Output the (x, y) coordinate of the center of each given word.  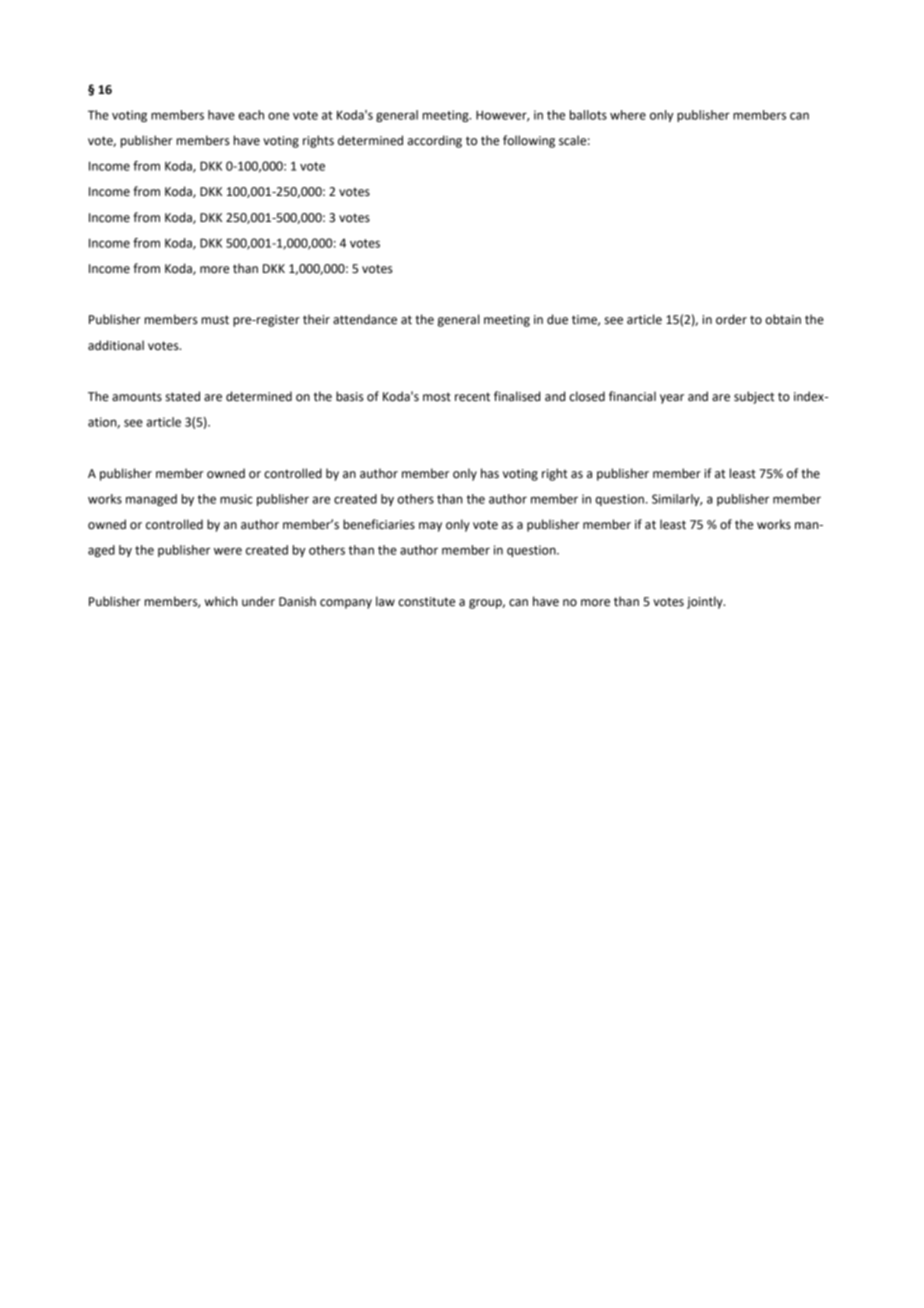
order (731, 319)
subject (754, 397)
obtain (783, 319)
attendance (365, 319)
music (236, 499)
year (672, 399)
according (434, 141)
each (251, 115)
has (490, 473)
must (215, 320)
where (628, 115)
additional (116, 345)
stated (182, 396)
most (437, 397)
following (529, 141)
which (221, 601)
